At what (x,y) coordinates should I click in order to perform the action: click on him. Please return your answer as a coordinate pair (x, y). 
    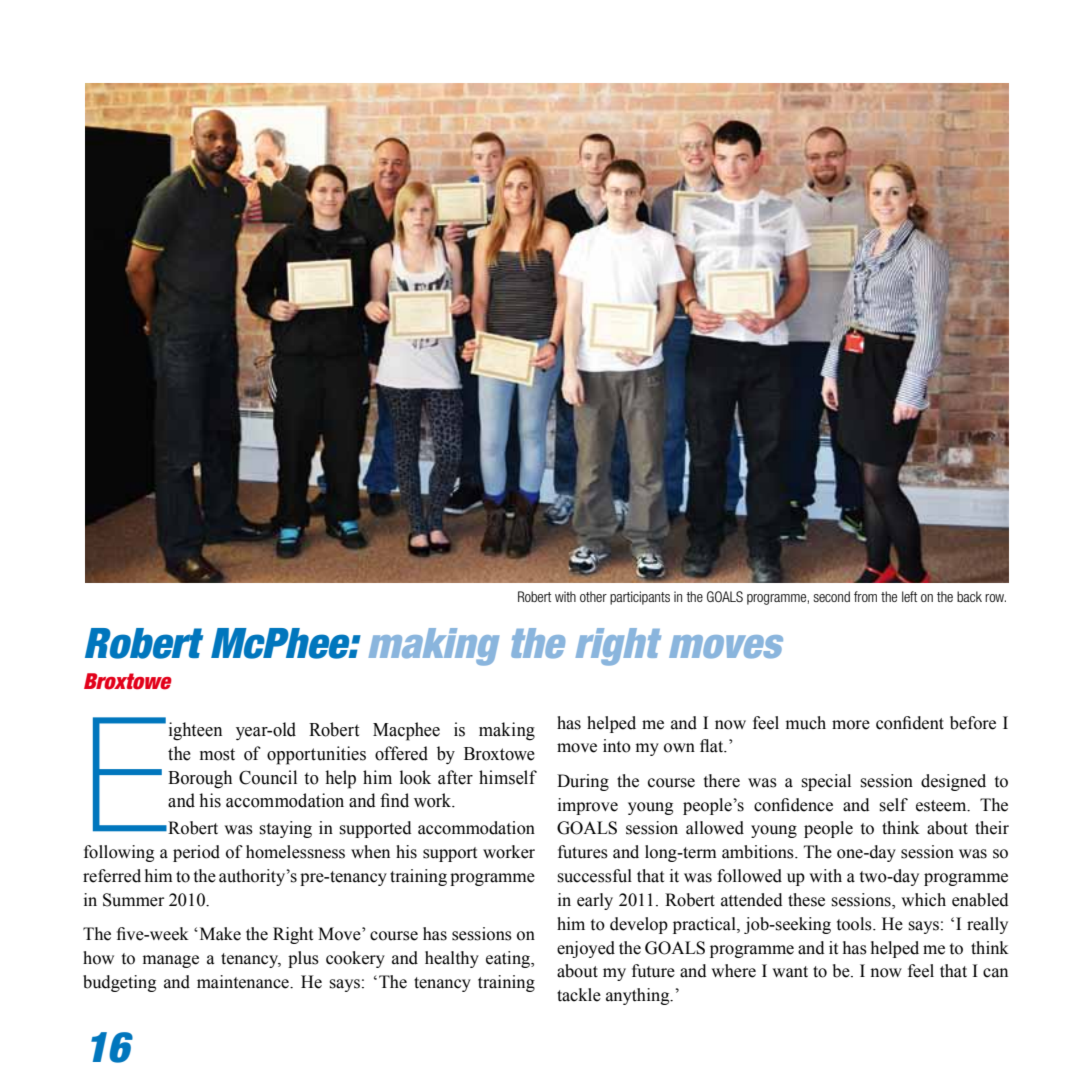
    Looking at the image, I should click on (159, 875).
